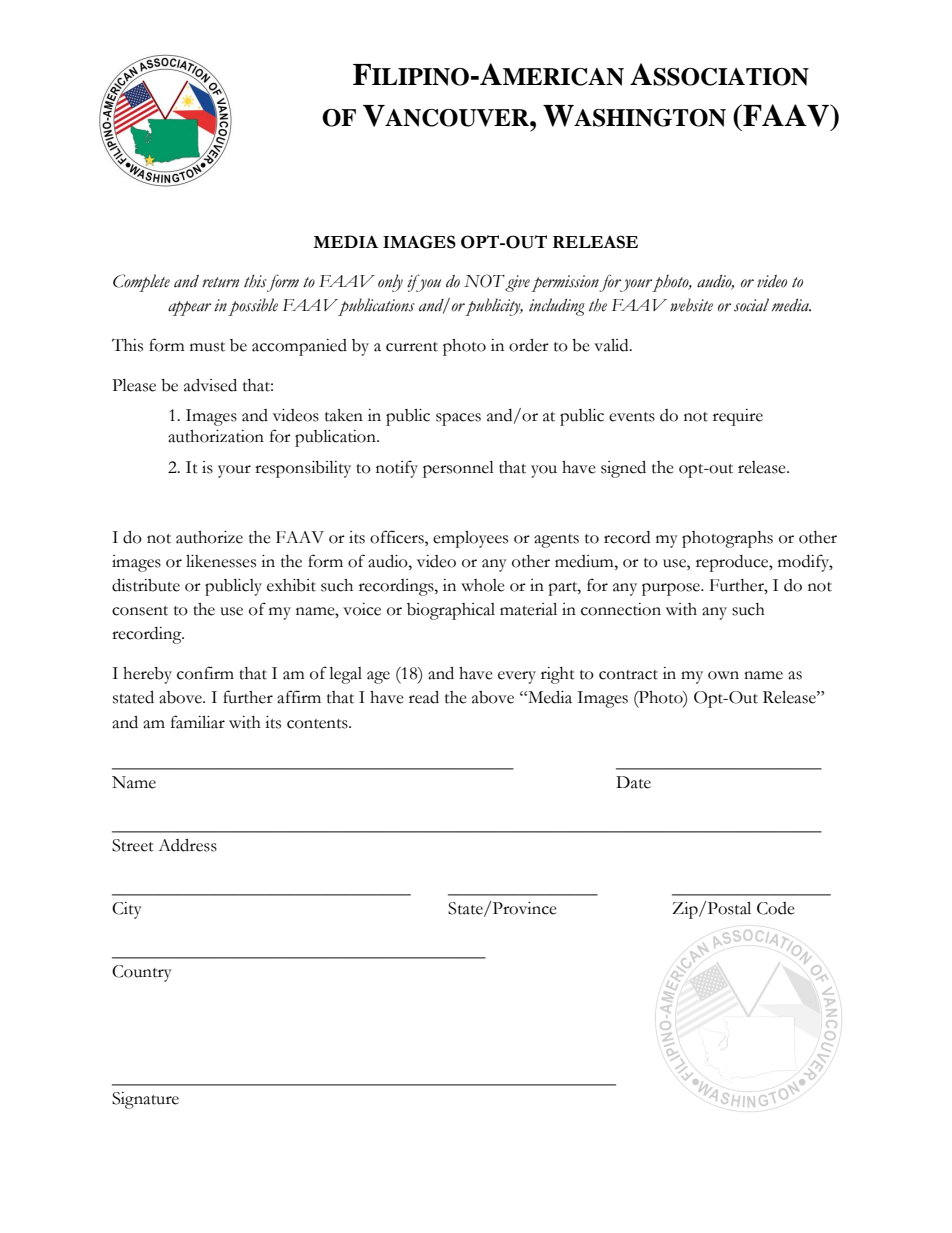 The width and height of the screenshot is (952, 1233). What do you see at coordinates (623, 469) in the screenshot?
I see `signed` at bounding box center [623, 469].
